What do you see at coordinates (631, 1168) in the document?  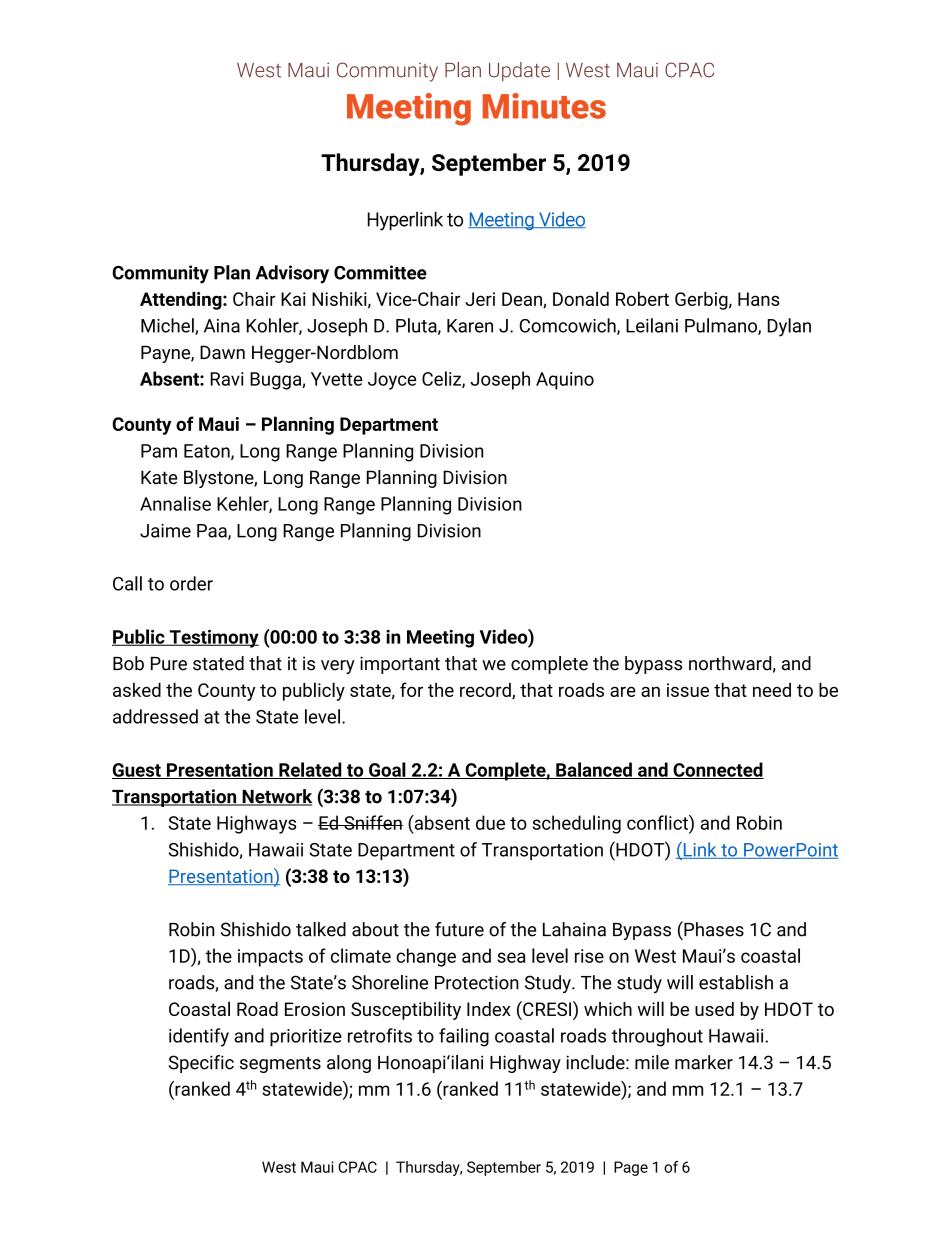 I see `Page` at bounding box center [631, 1168].
